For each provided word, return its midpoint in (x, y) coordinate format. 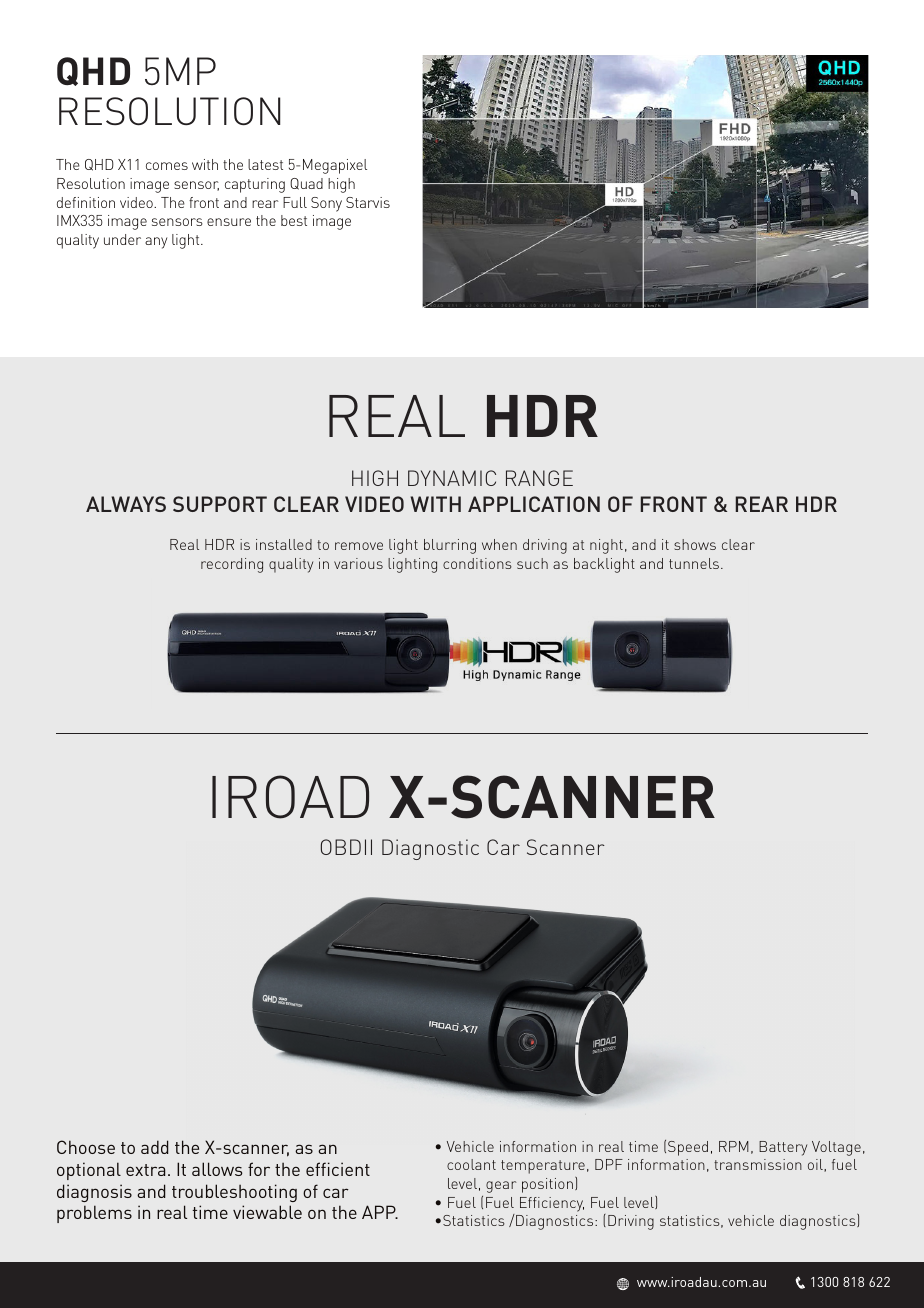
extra (145, 1170)
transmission (758, 1164)
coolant (471, 1164)
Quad (306, 184)
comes (167, 166)
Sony (326, 204)
